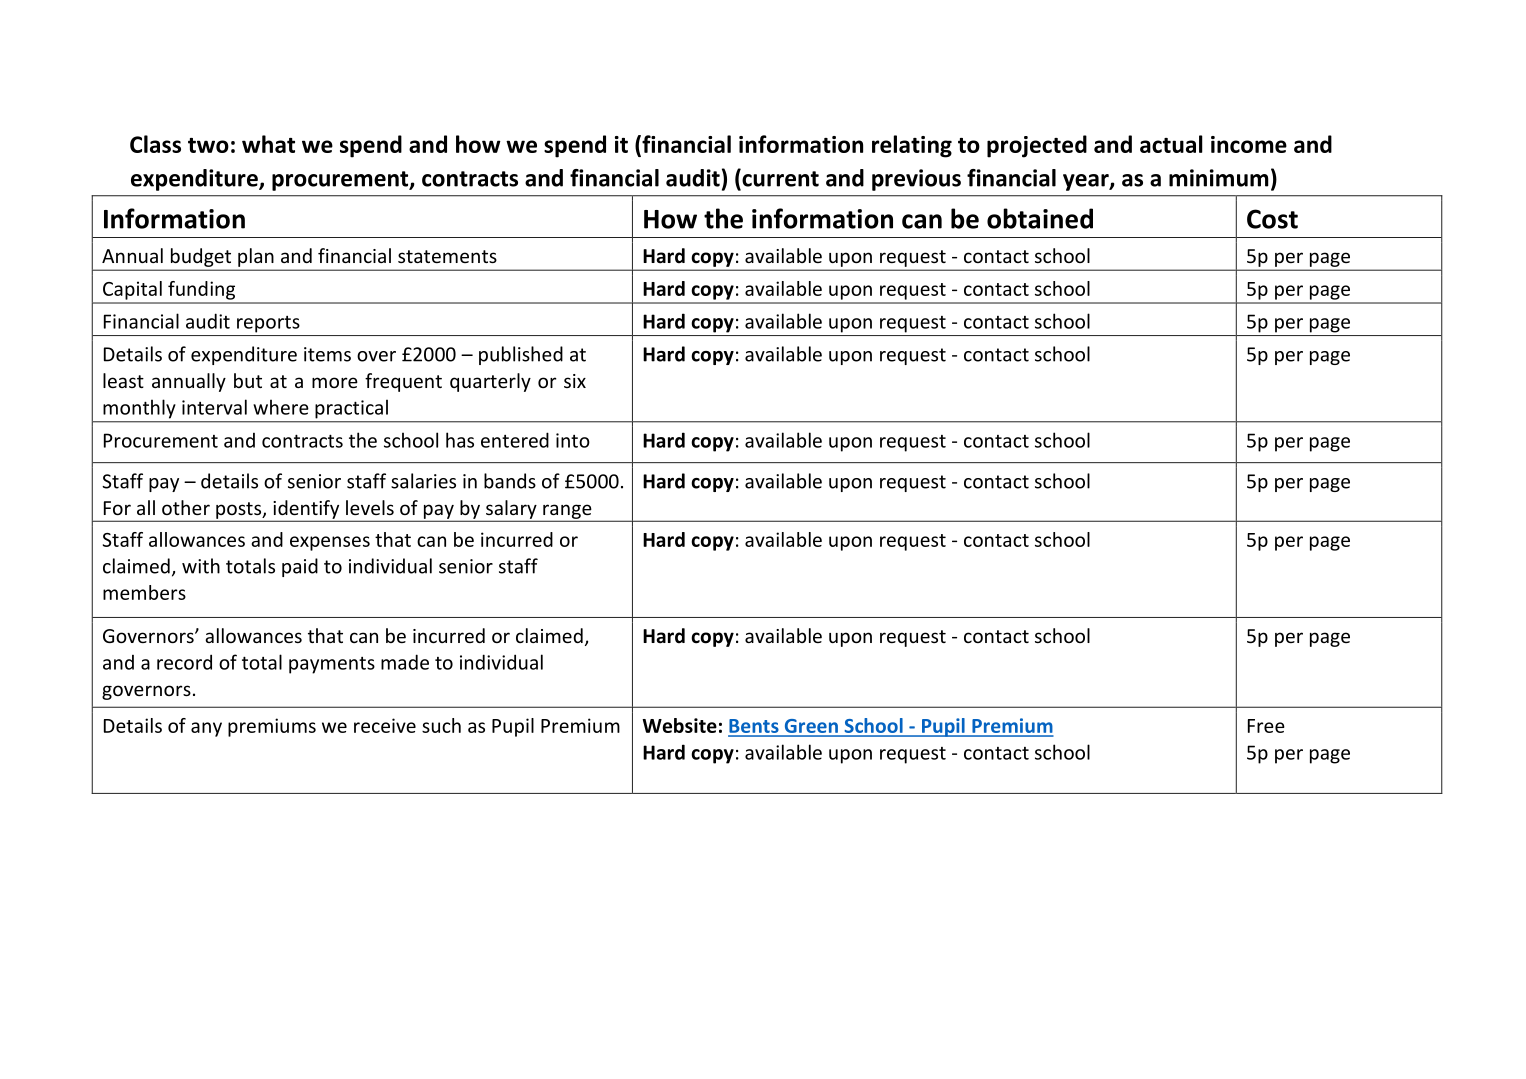 The width and height of the image is (1526, 1079). Describe the element at coordinates (1171, 144) in the image. I see `actual` at that location.
